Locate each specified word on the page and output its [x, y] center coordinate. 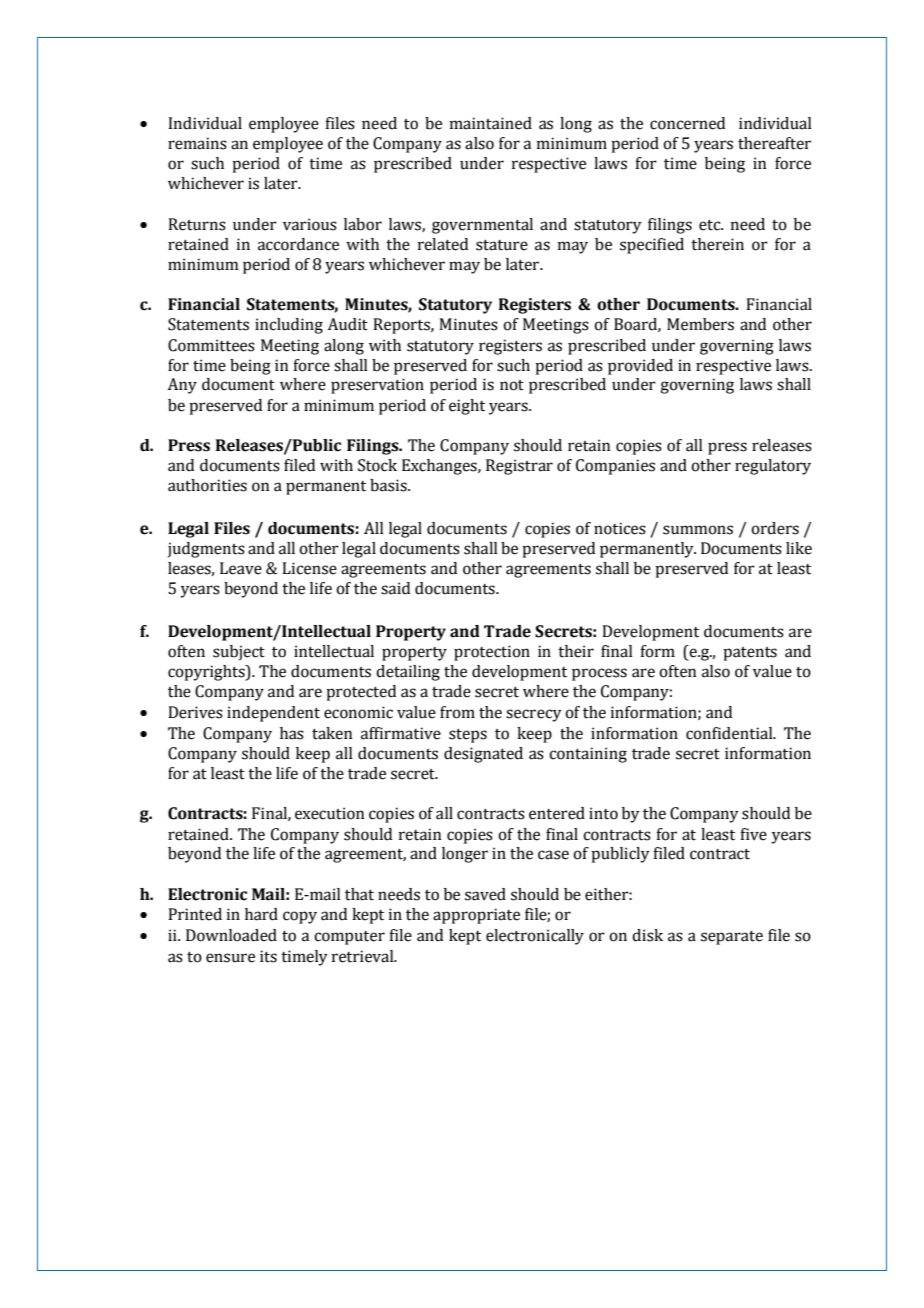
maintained [491, 123]
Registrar [519, 467]
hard [261, 914]
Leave [241, 568]
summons [698, 530]
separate [732, 938]
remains [197, 143]
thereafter [774, 143]
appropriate [476, 916]
